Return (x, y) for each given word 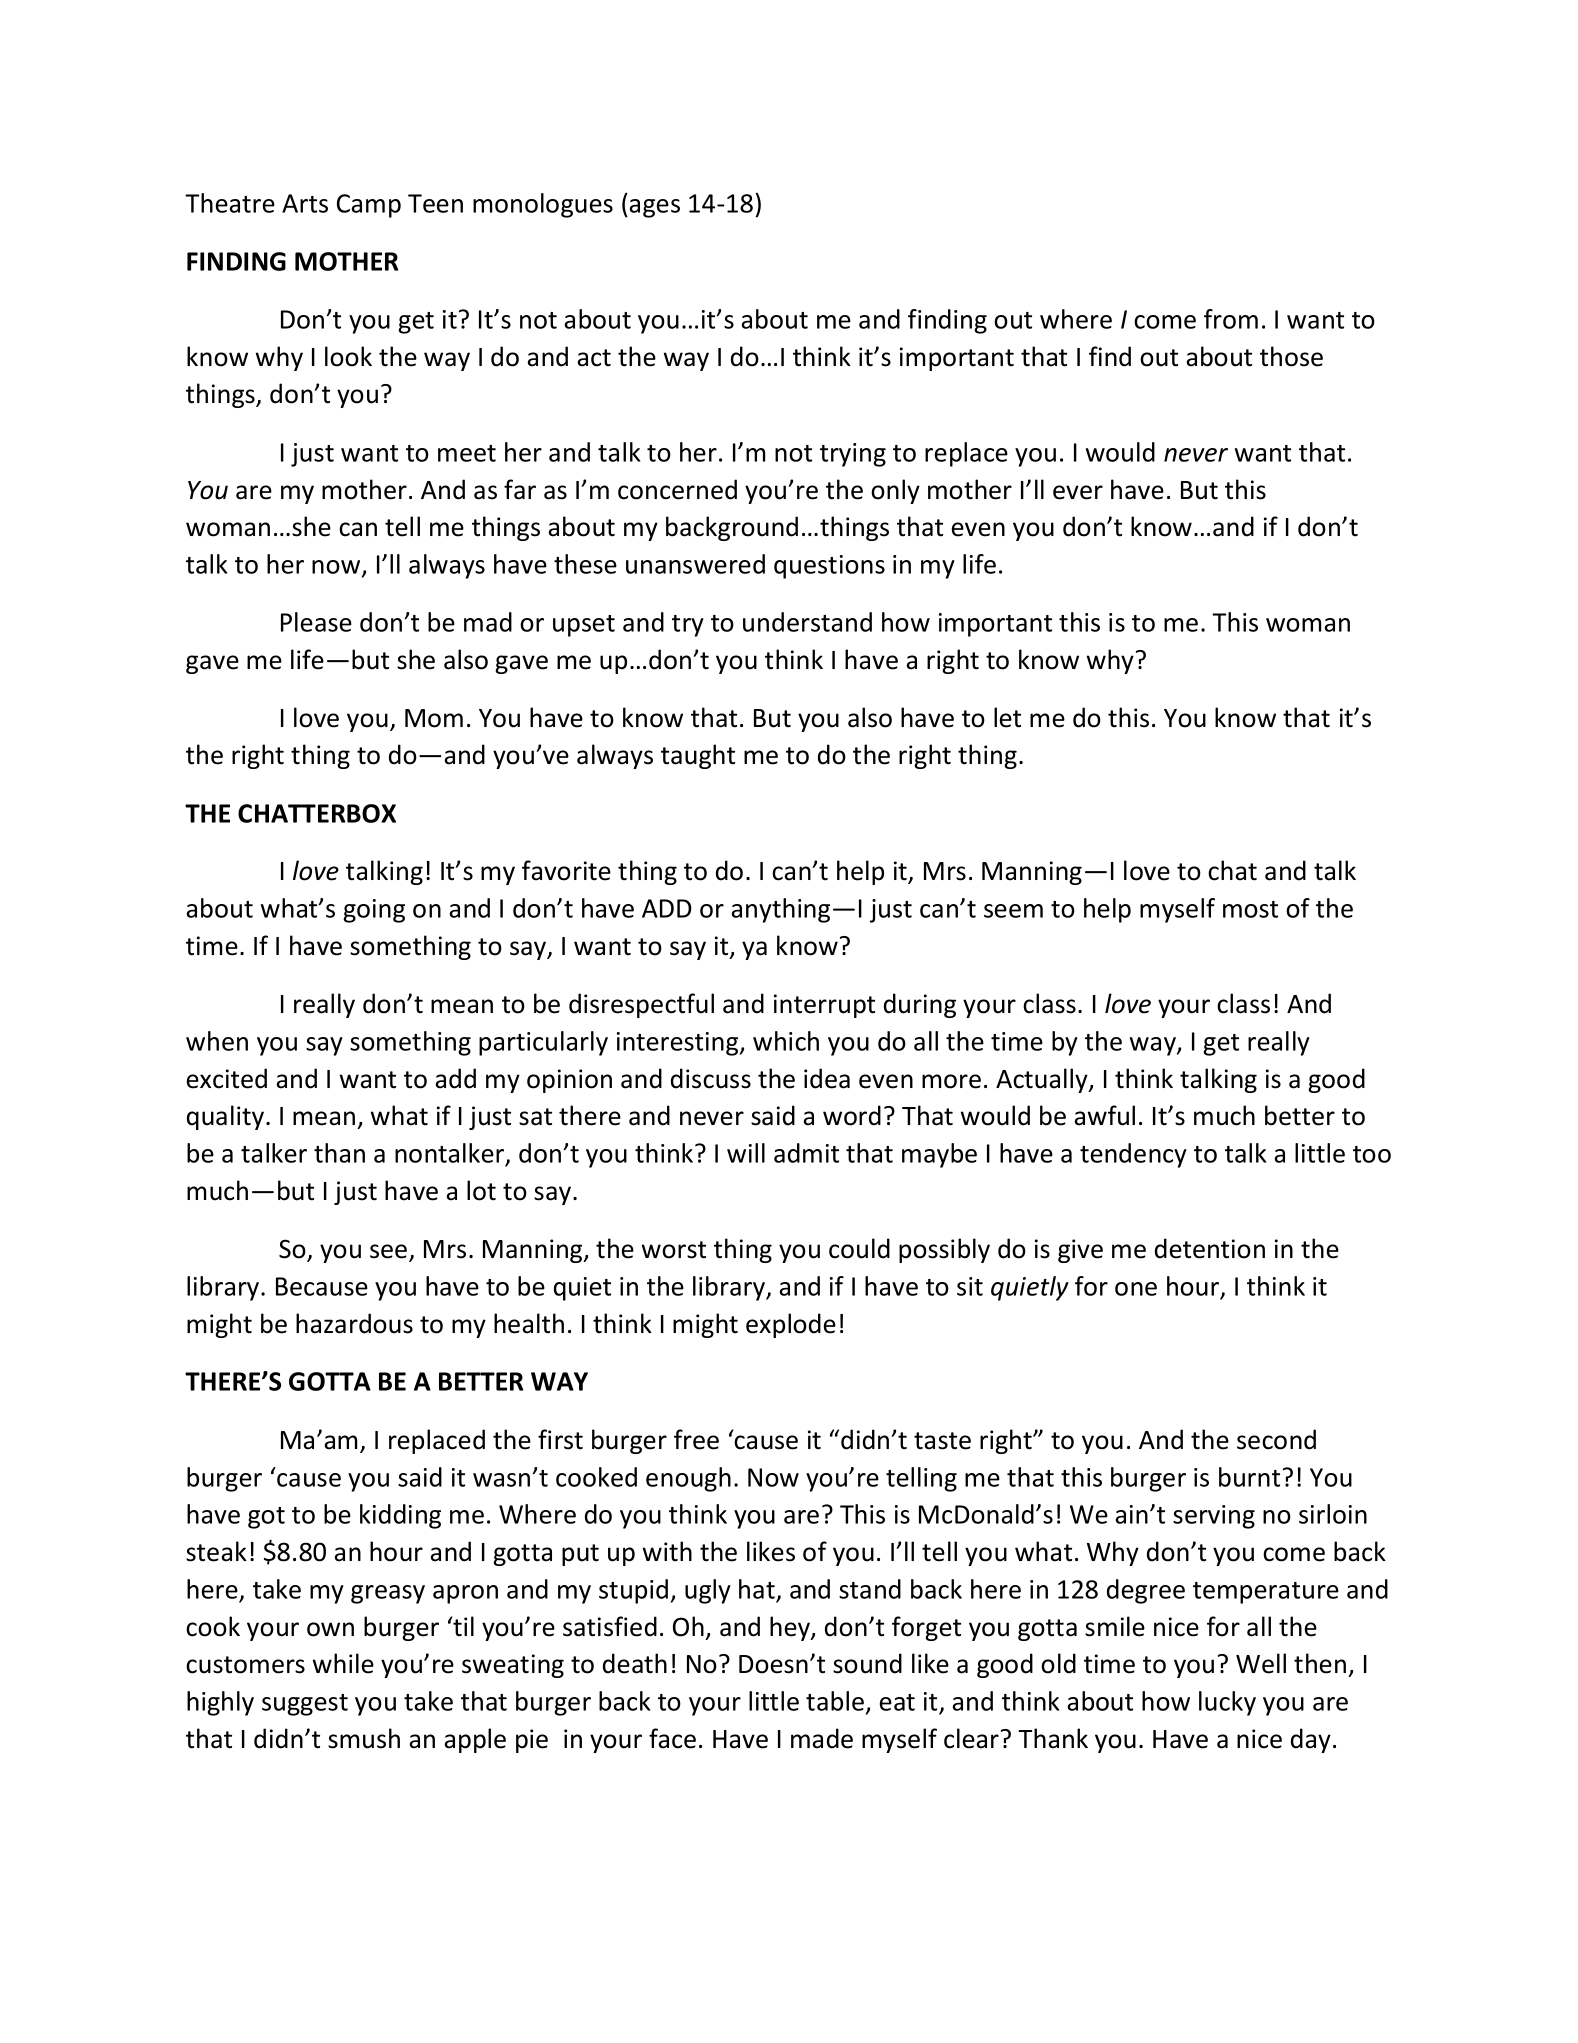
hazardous (354, 1323)
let (1007, 717)
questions (829, 567)
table (835, 1701)
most (1250, 909)
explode (791, 1325)
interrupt (824, 1006)
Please (316, 622)
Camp (369, 206)
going (374, 911)
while (343, 1663)
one (1136, 1289)
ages (655, 208)
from (1231, 319)
